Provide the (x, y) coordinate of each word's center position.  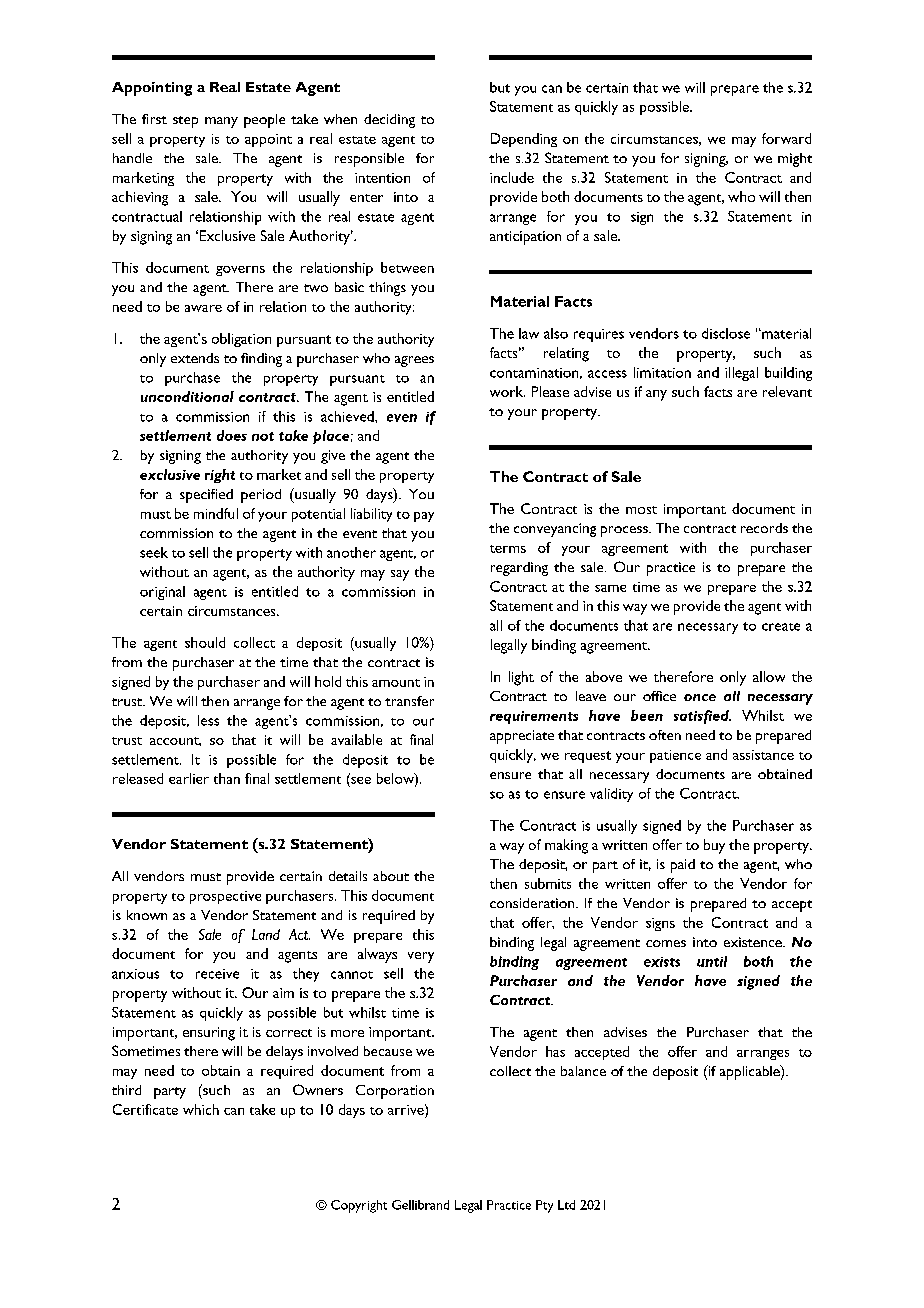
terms (508, 549)
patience (675, 756)
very (421, 957)
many (221, 122)
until (712, 961)
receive (217, 974)
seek (154, 552)
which (201, 1109)
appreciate (522, 737)
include (512, 177)
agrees (414, 361)
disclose (726, 333)
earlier (189, 778)
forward (786, 138)
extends (195, 358)
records (764, 528)
